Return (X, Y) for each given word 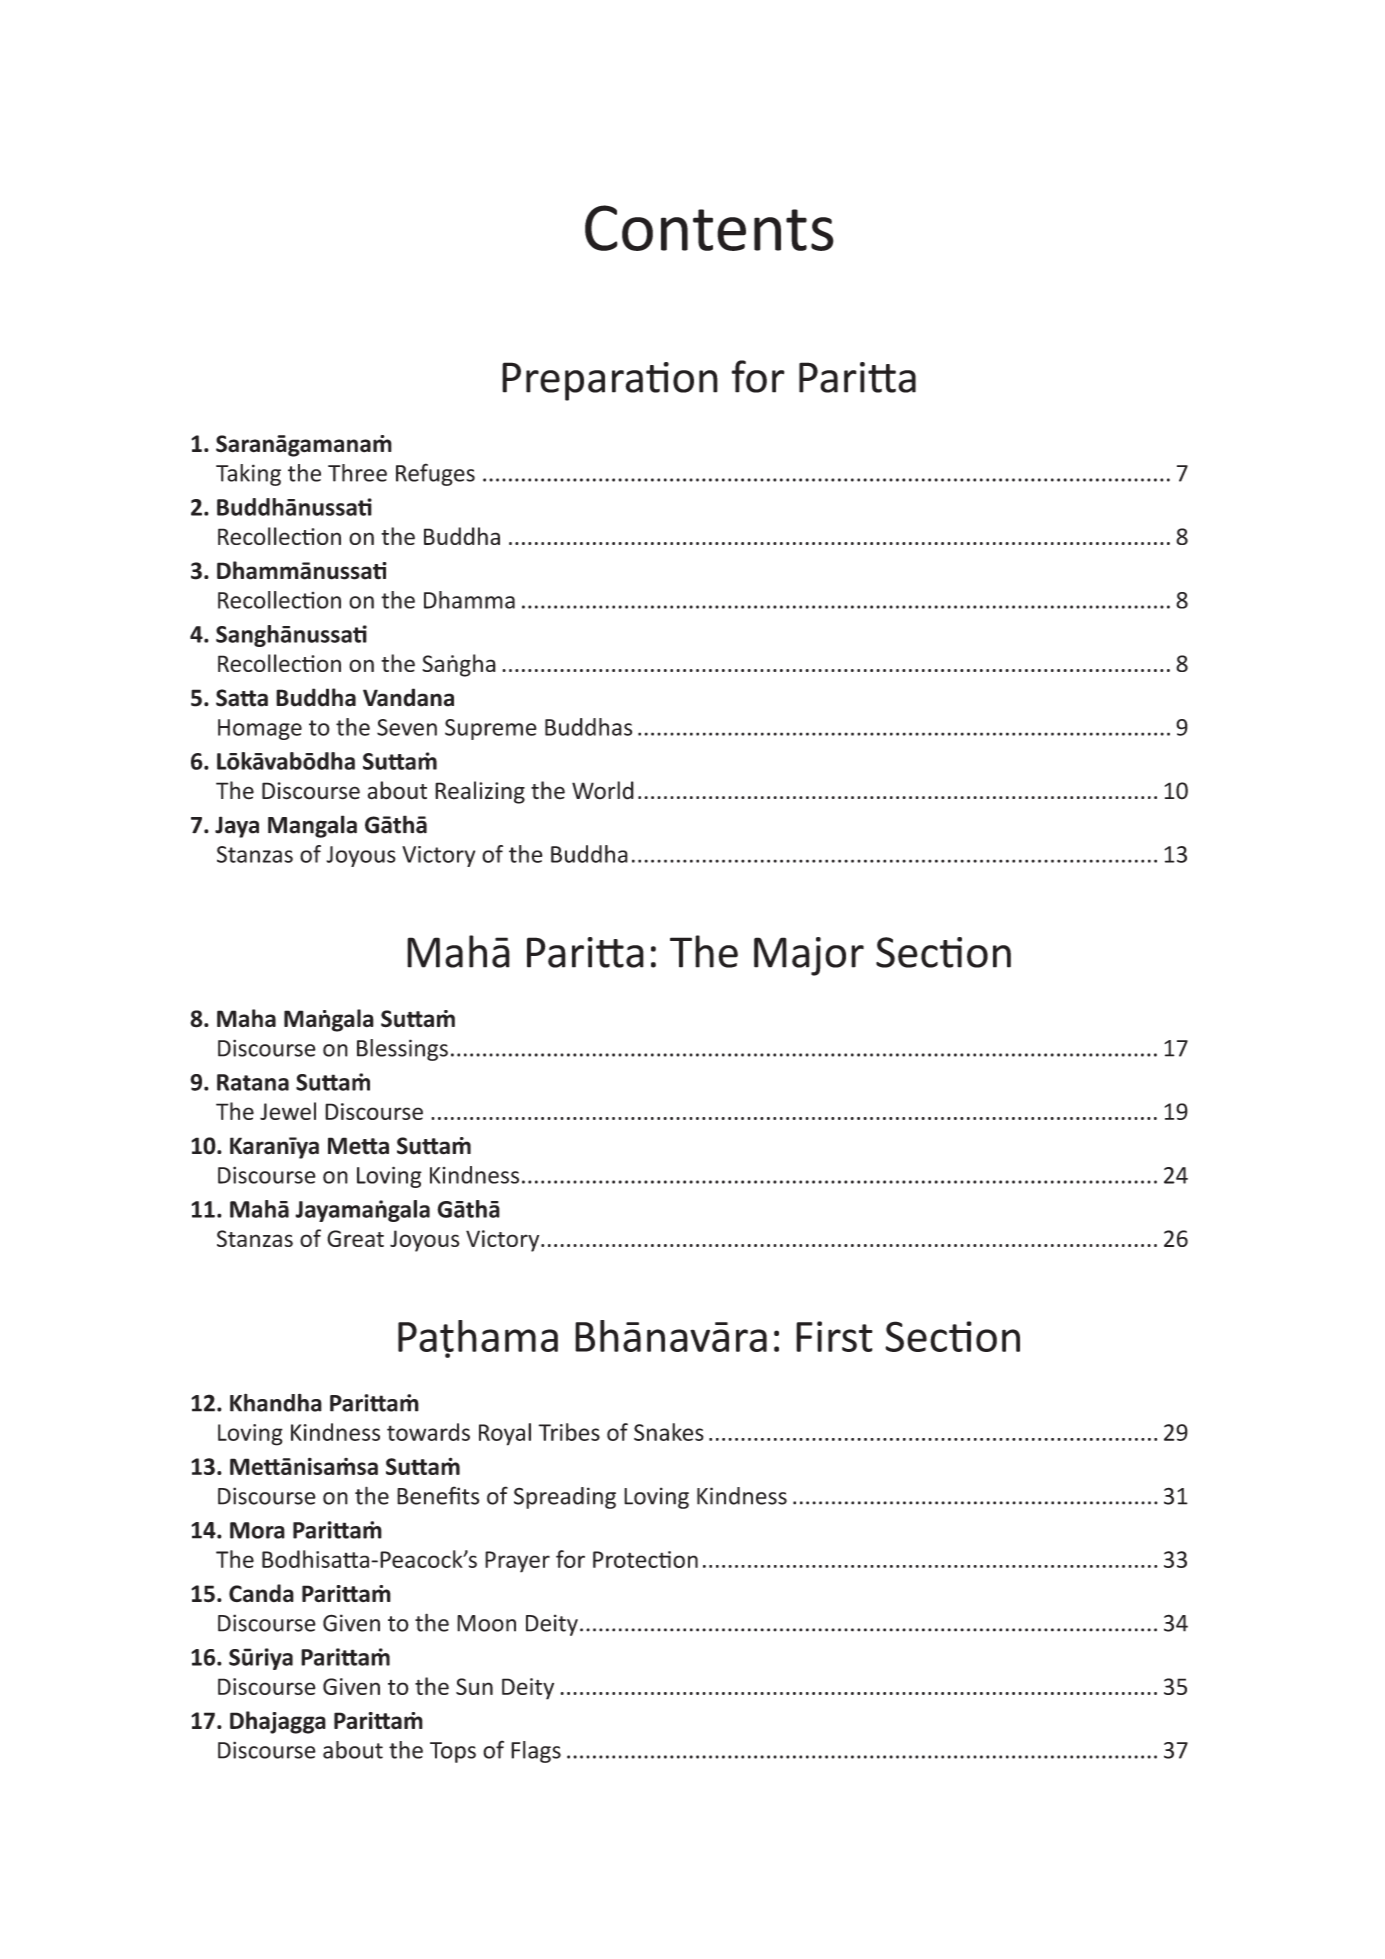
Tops (453, 1752)
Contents (709, 228)
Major (809, 956)
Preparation (610, 381)
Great (355, 1238)
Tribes (569, 1432)
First (834, 1336)
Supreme (491, 729)
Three (357, 473)
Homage (260, 729)
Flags (536, 1752)
